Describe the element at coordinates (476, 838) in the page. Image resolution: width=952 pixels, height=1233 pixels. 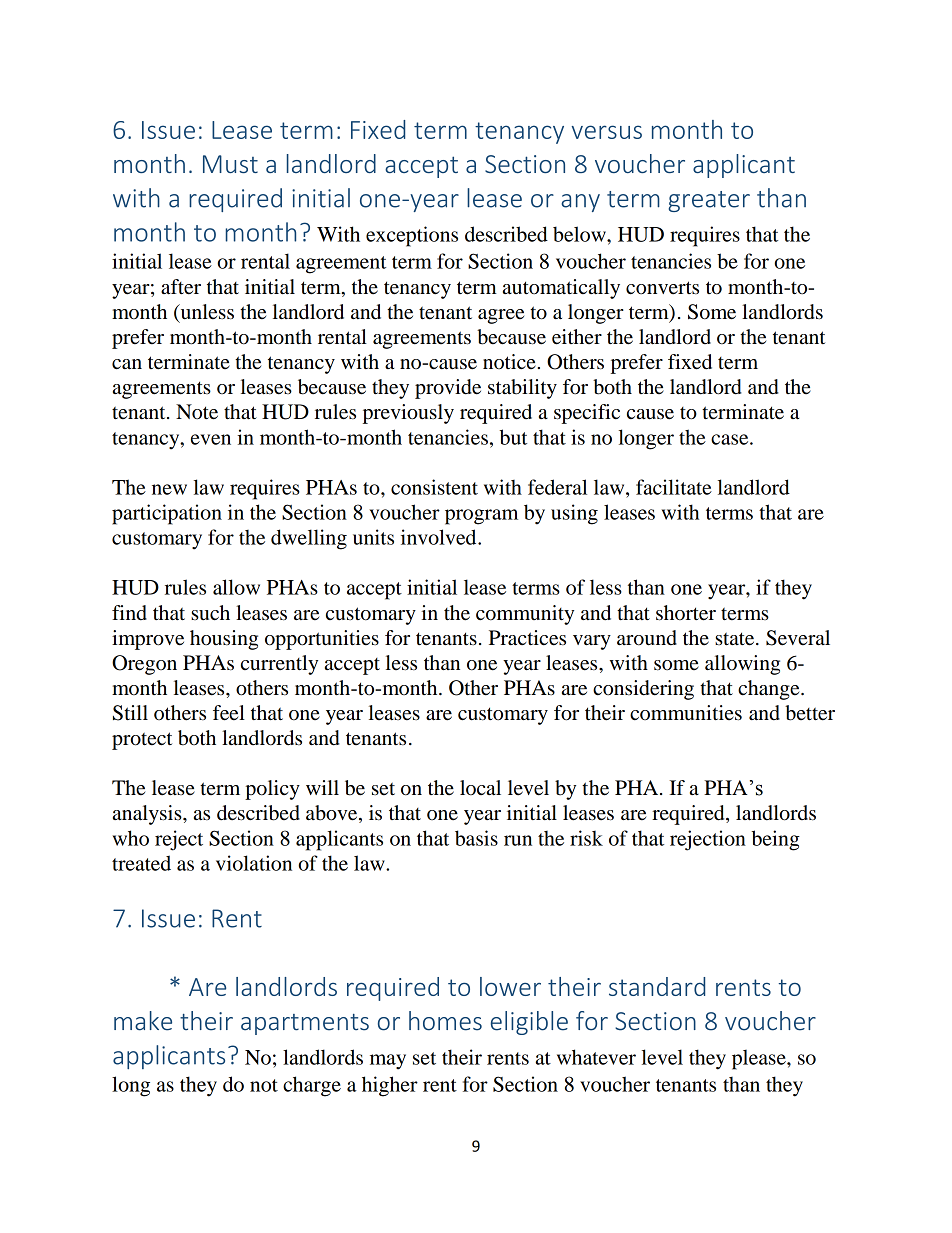
I see `basis` at that location.
